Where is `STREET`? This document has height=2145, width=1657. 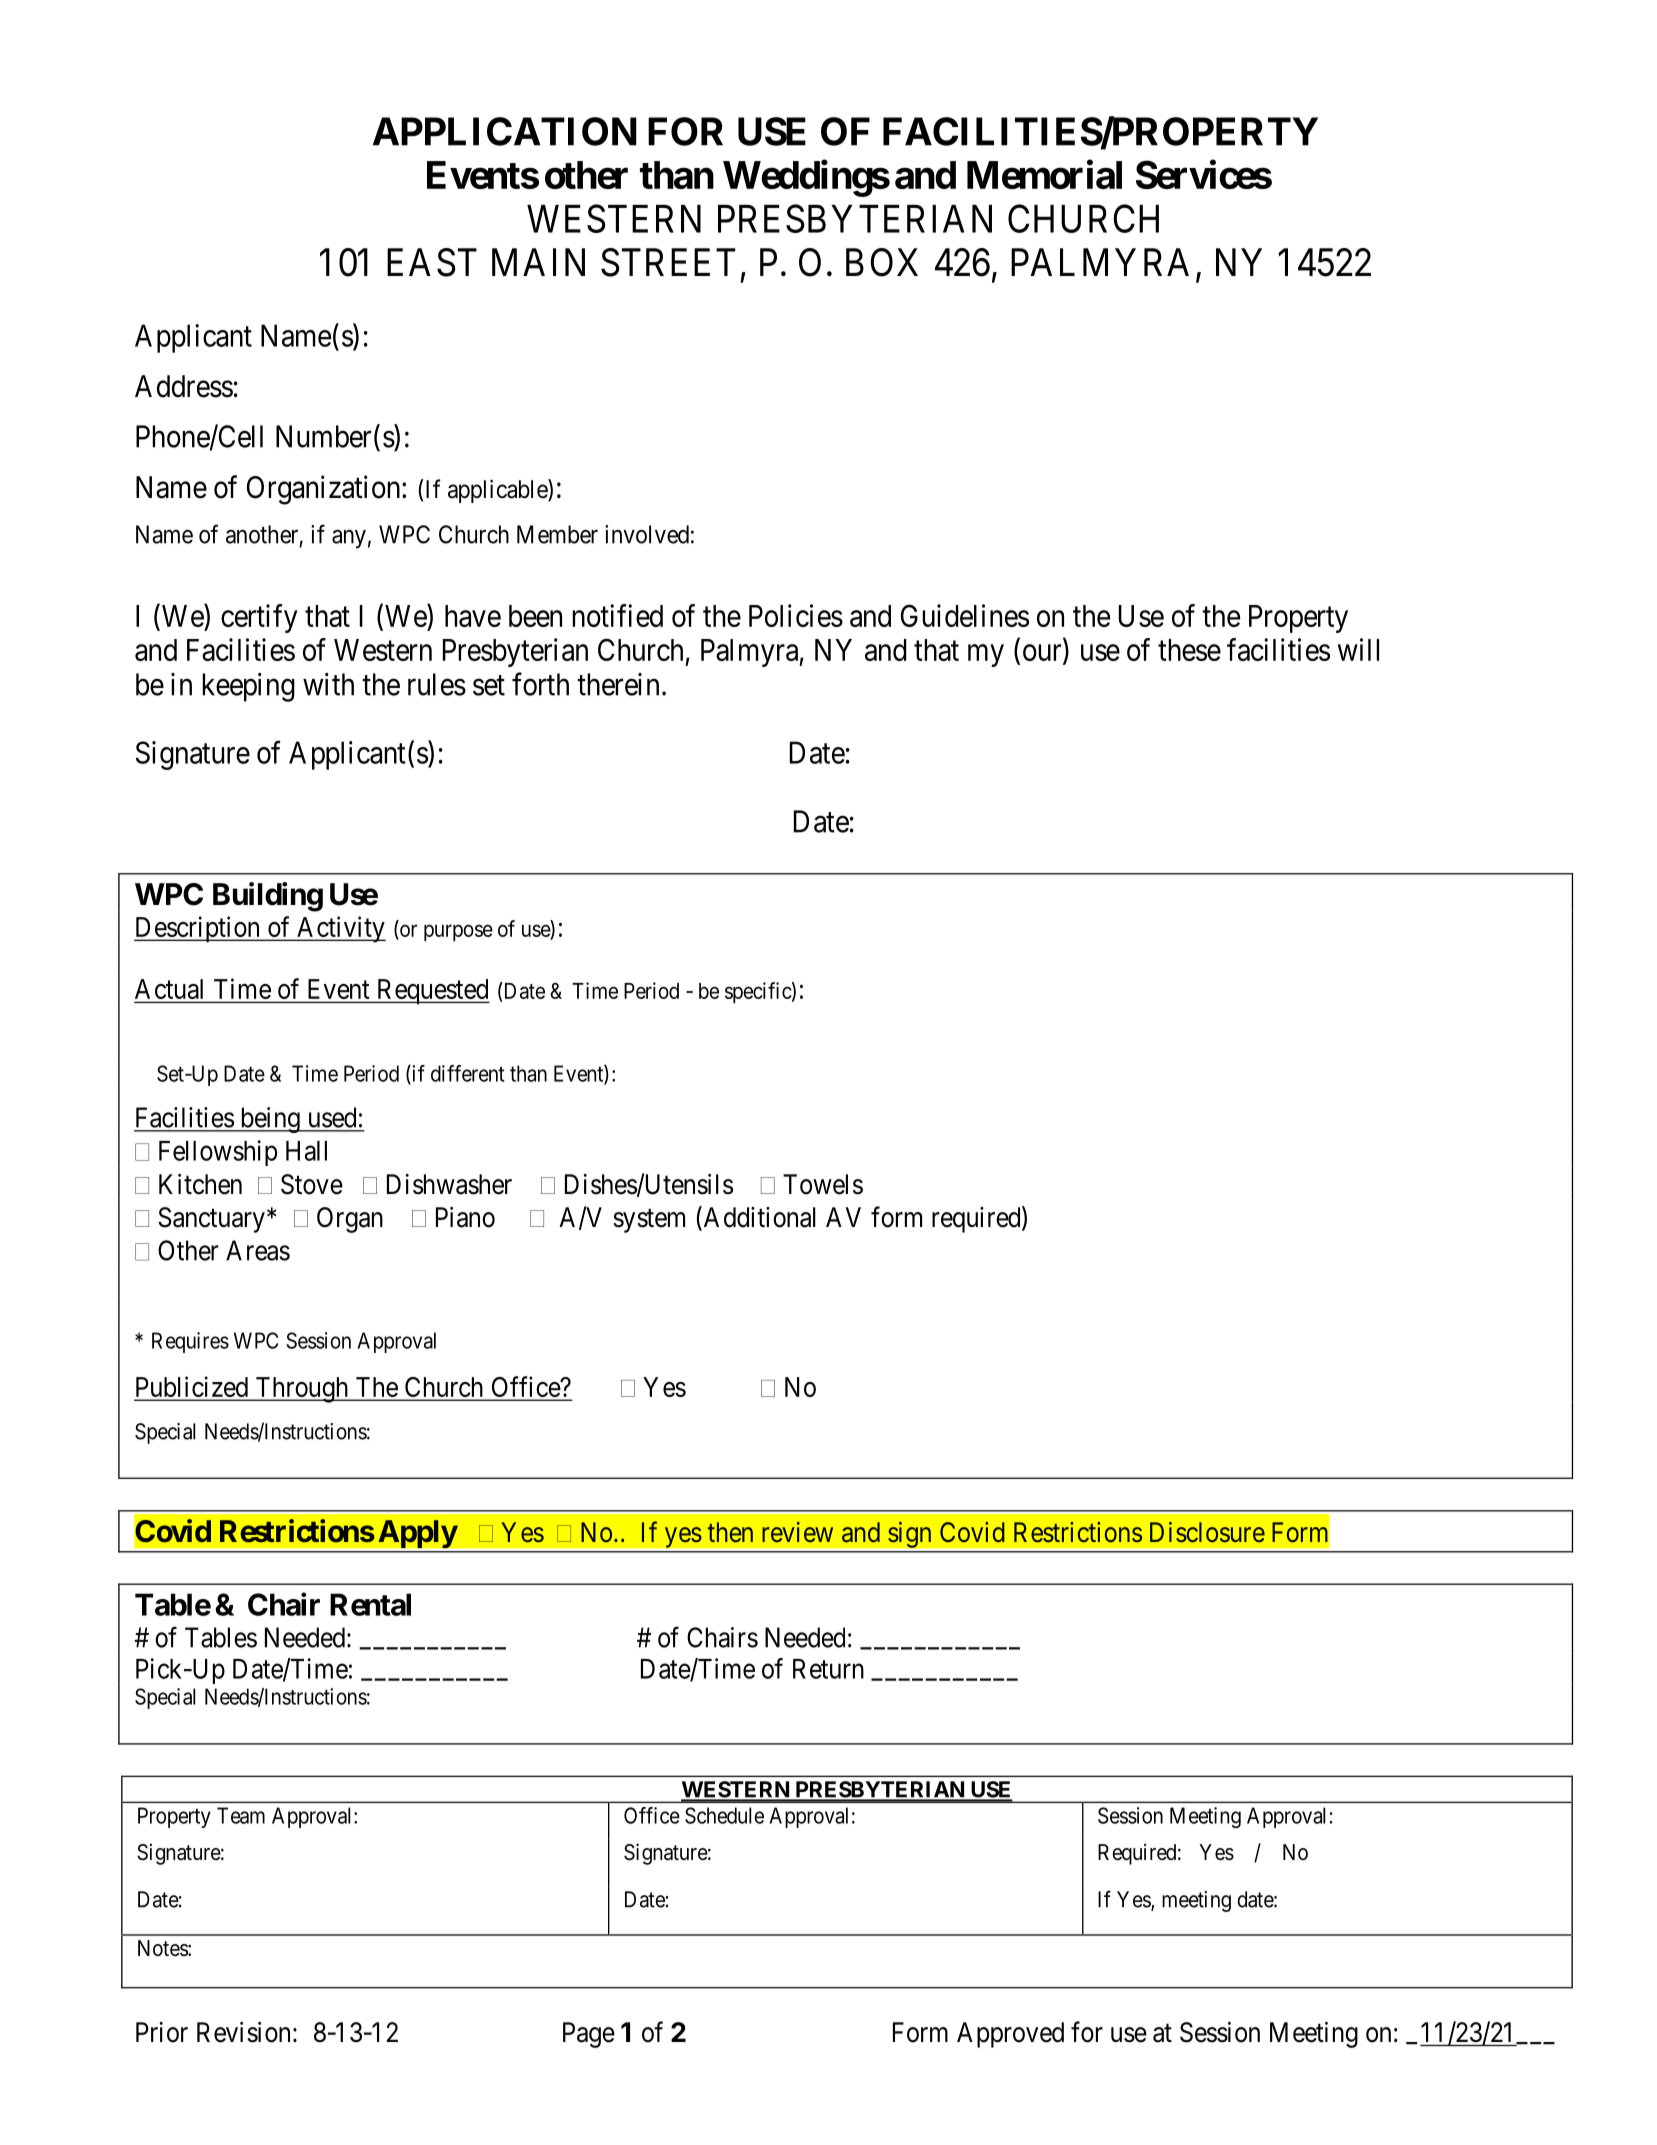 STREET is located at coordinates (668, 262).
